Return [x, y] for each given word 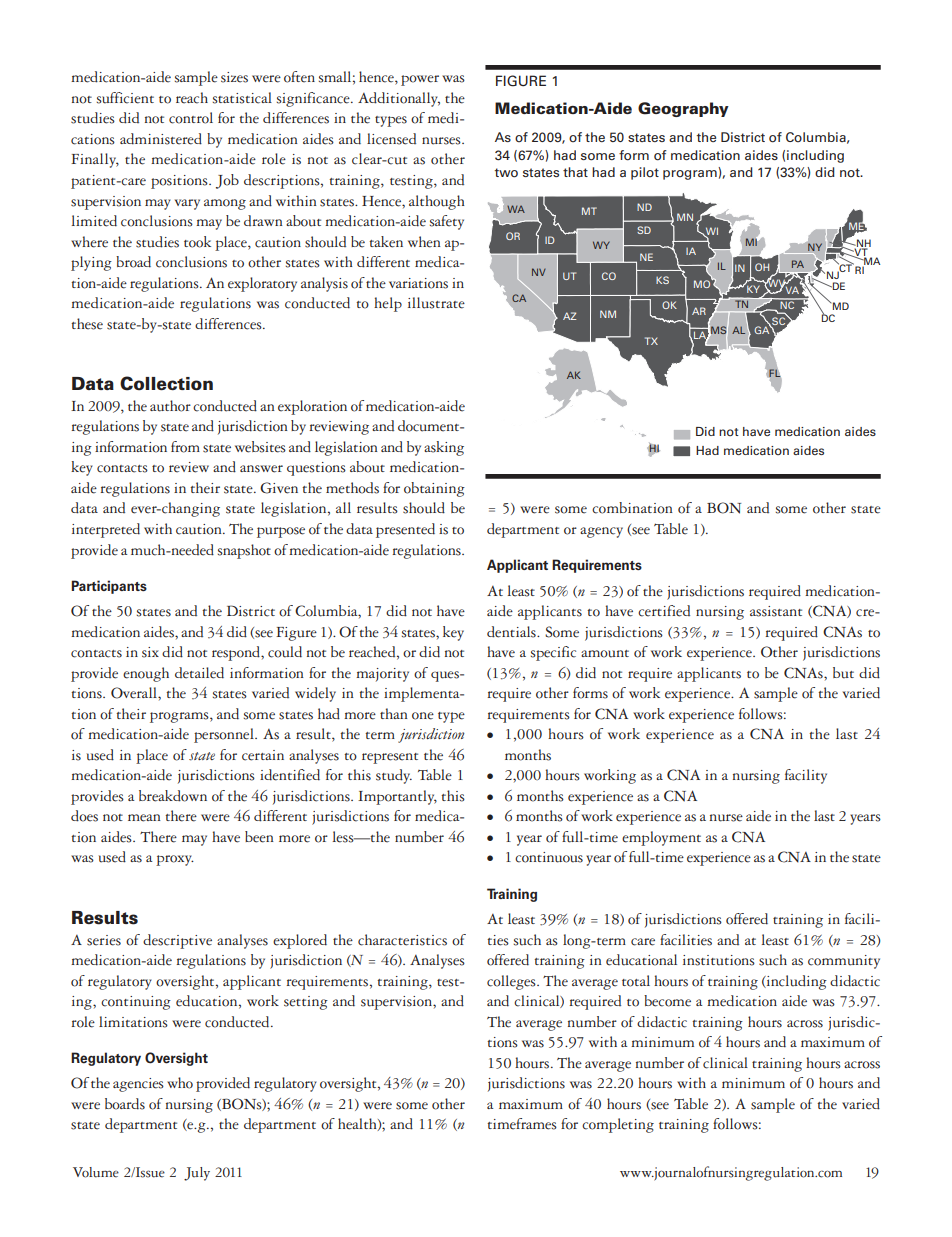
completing [618, 1125]
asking [444, 448]
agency [601, 532]
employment [661, 838]
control [191, 118]
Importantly [397, 797]
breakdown [173, 796]
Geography [683, 109]
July [197, 1174]
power [420, 80]
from [185, 447]
